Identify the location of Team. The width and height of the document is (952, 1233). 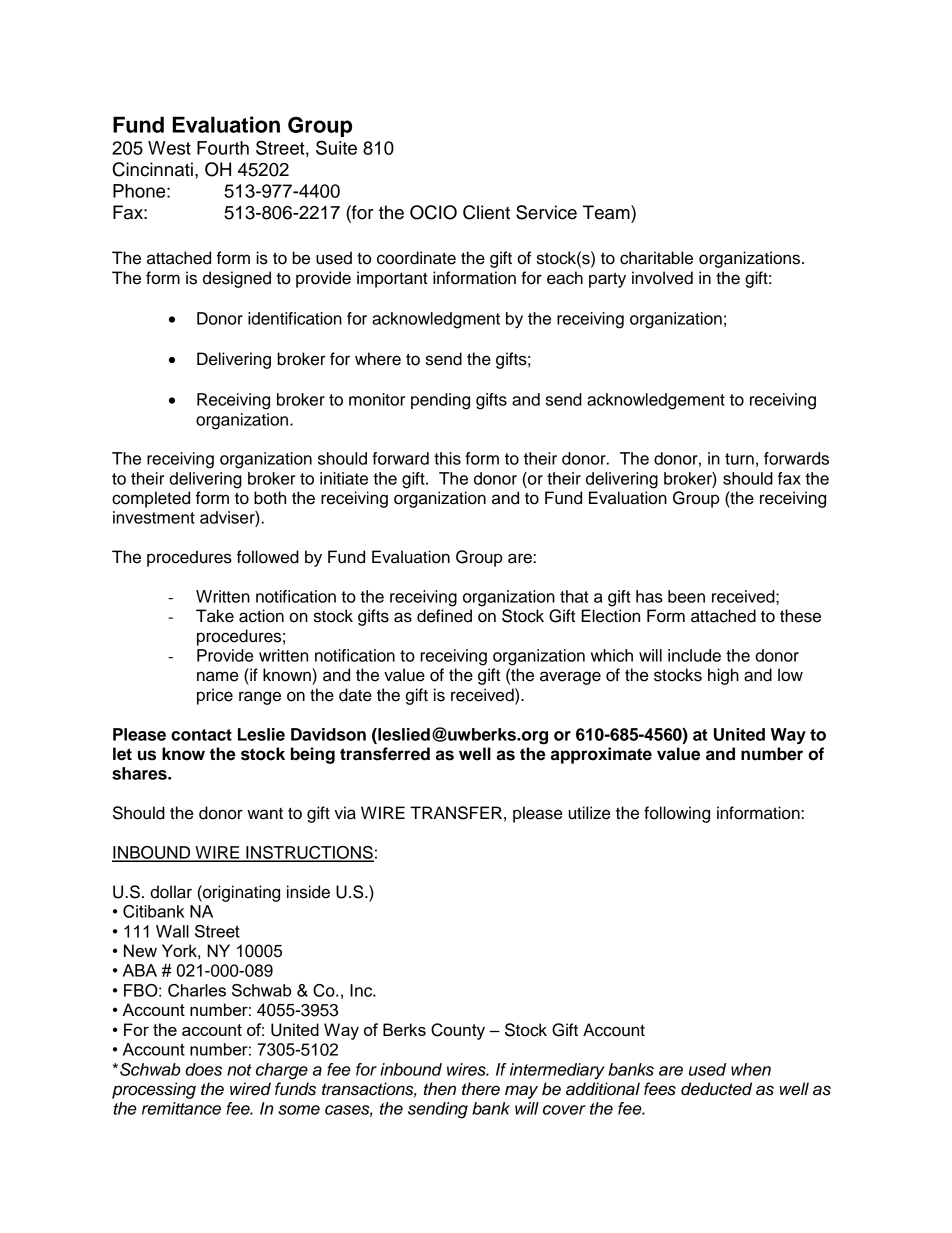
(607, 212).
